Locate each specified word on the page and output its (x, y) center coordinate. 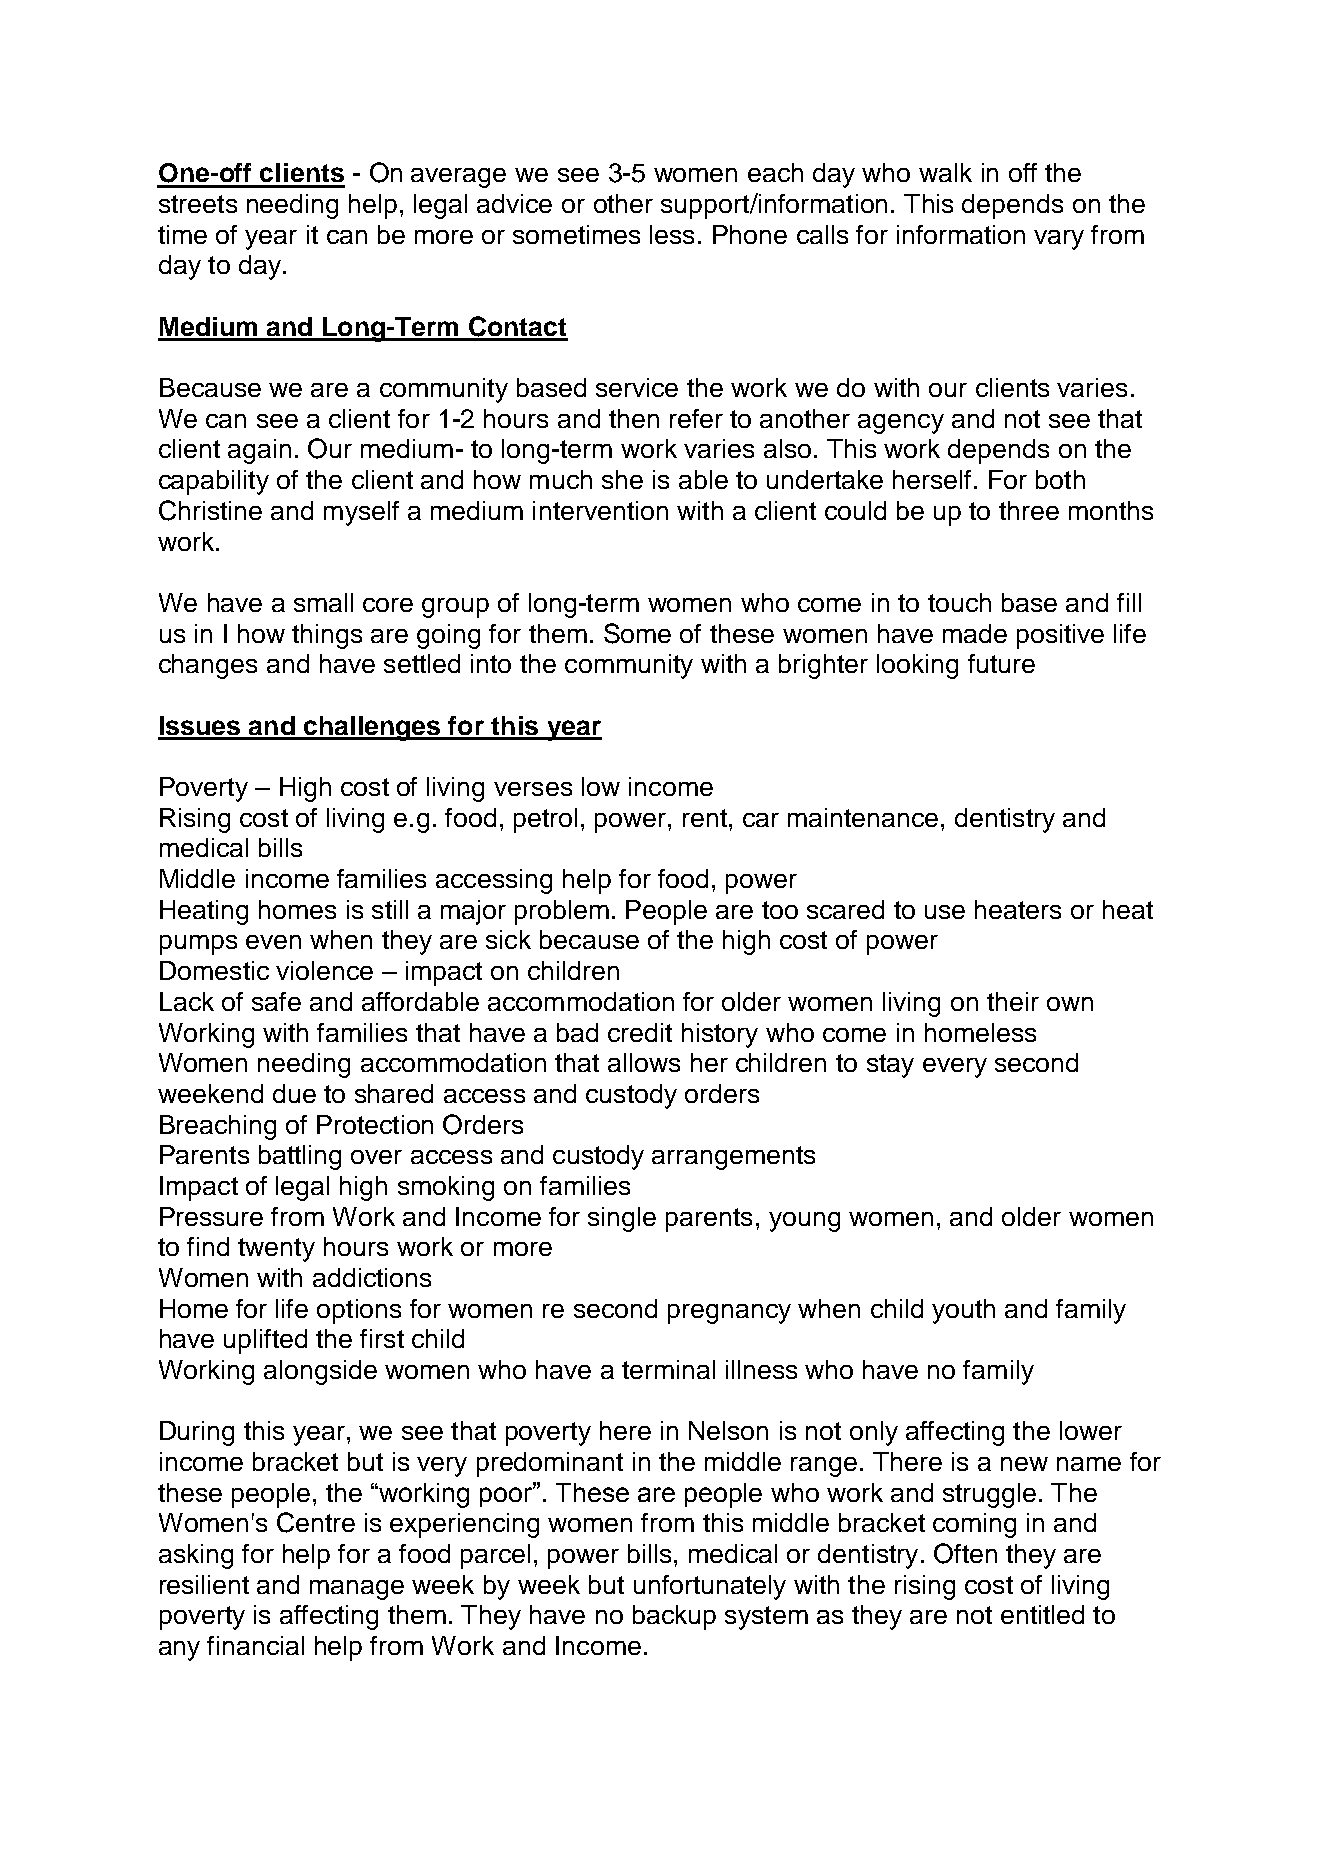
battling (300, 1157)
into (491, 663)
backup (674, 1617)
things (327, 636)
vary (1059, 240)
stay (890, 1066)
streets (198, 204)
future (1001, 663)
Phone (750, 234)
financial (255, 1645)
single (622, 1219)
